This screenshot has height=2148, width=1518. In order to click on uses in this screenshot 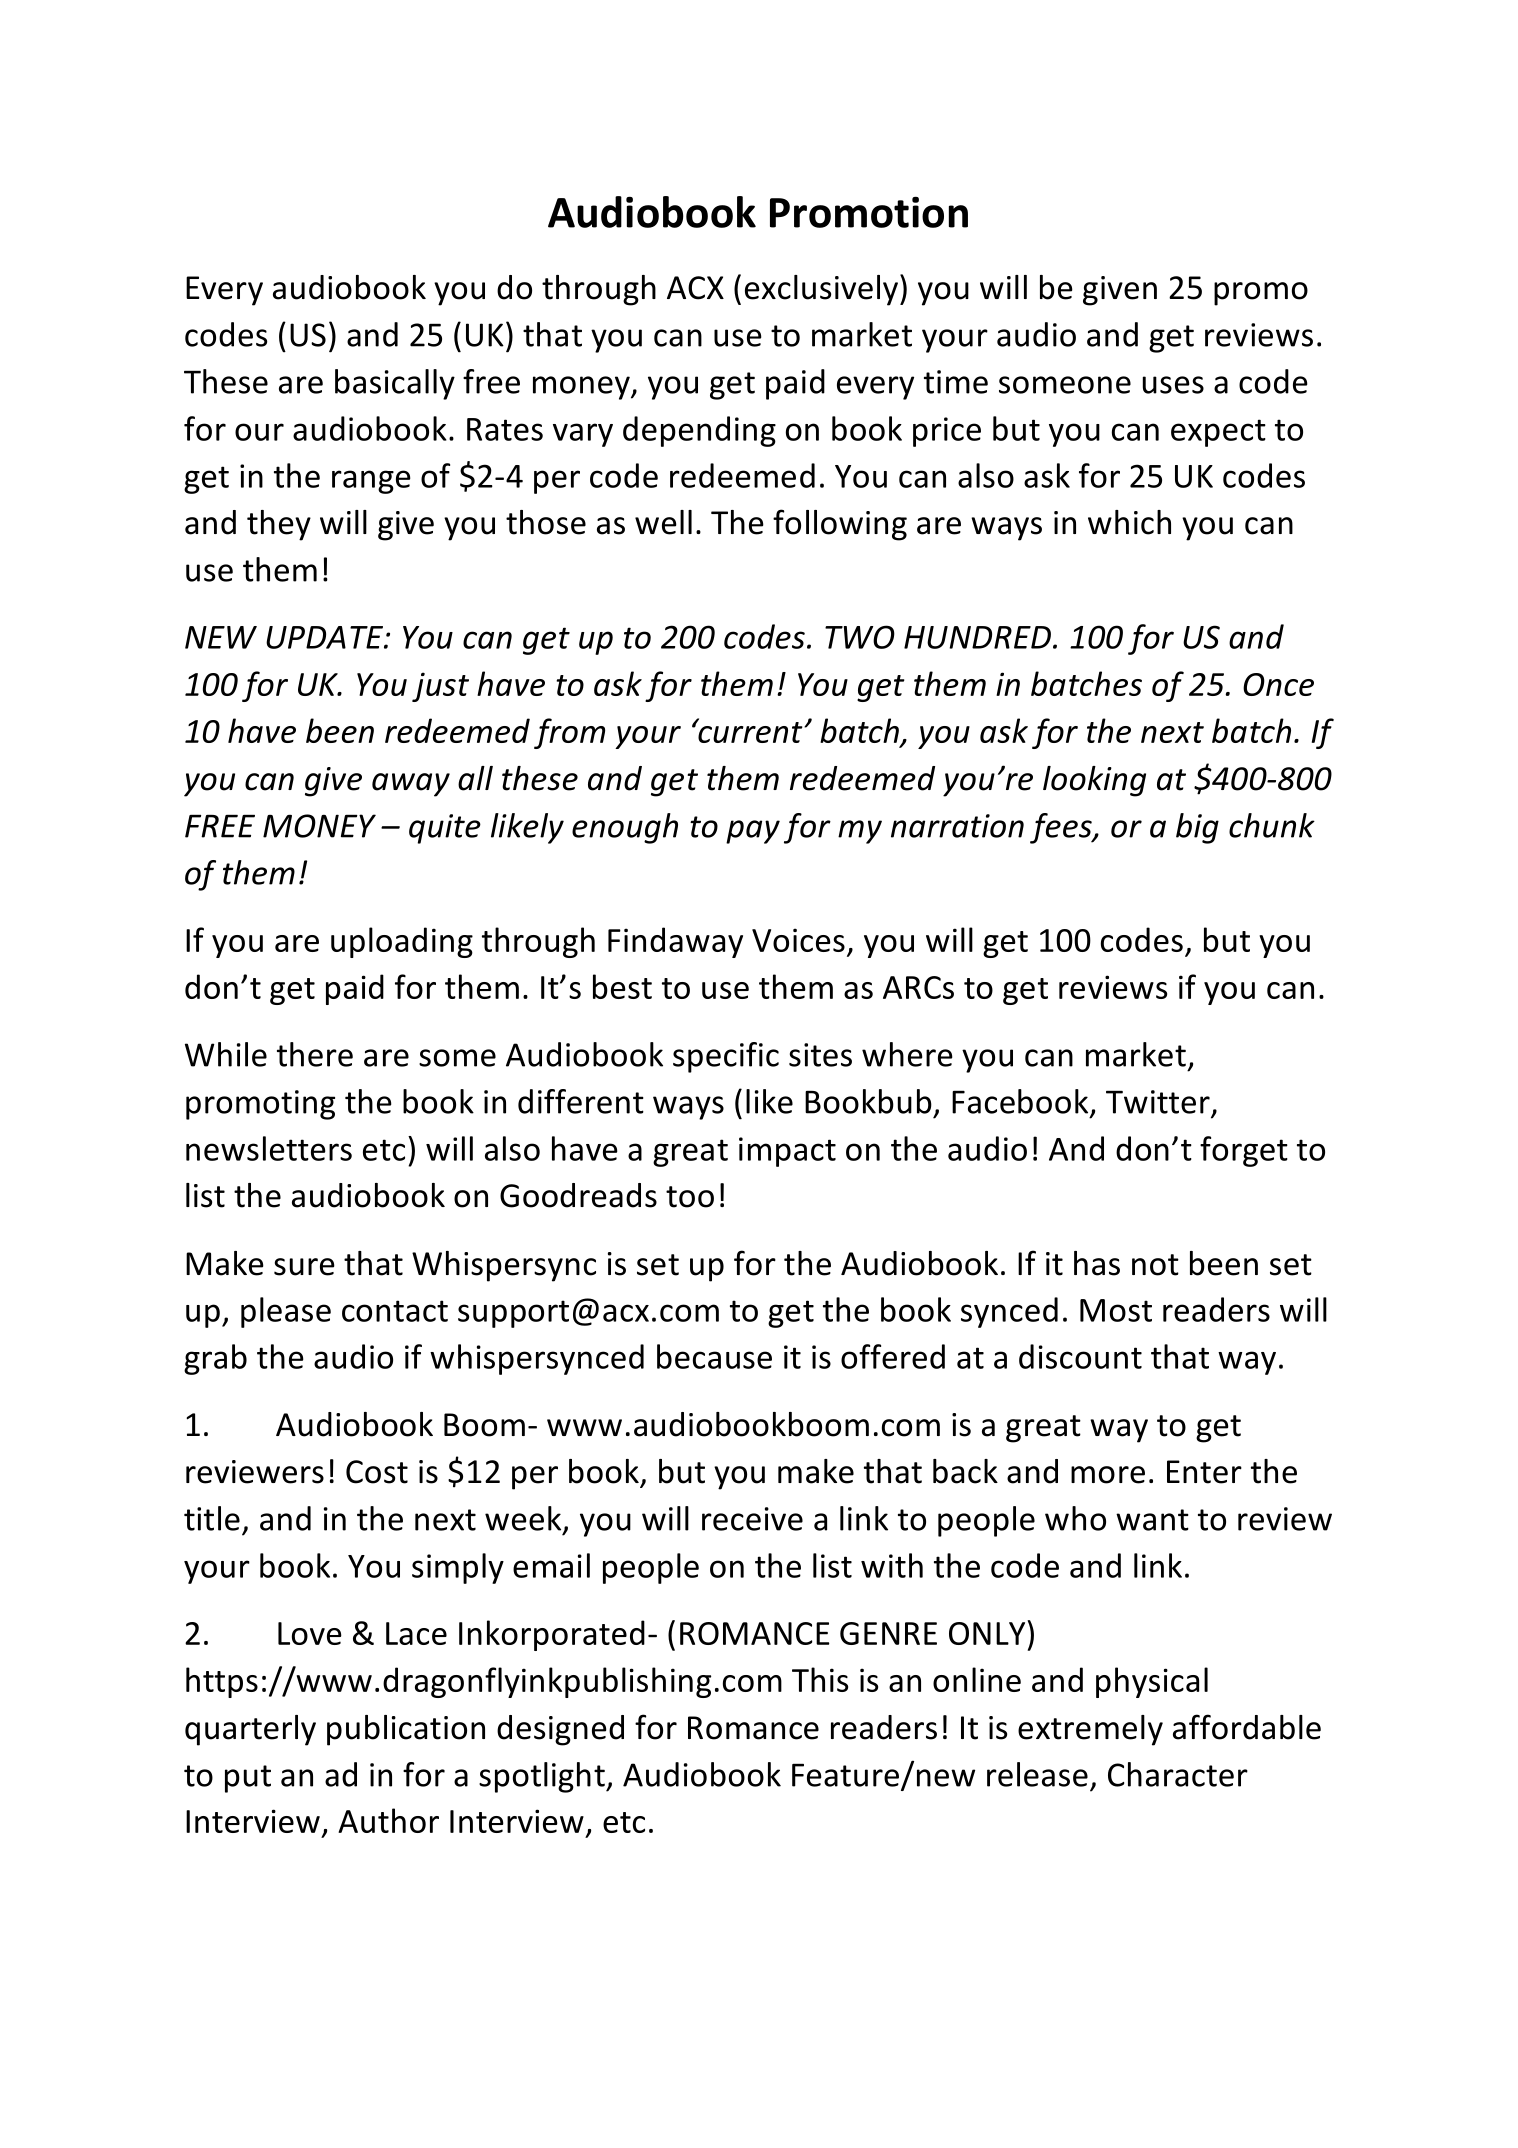, I will do `click(1173, 385)`.
